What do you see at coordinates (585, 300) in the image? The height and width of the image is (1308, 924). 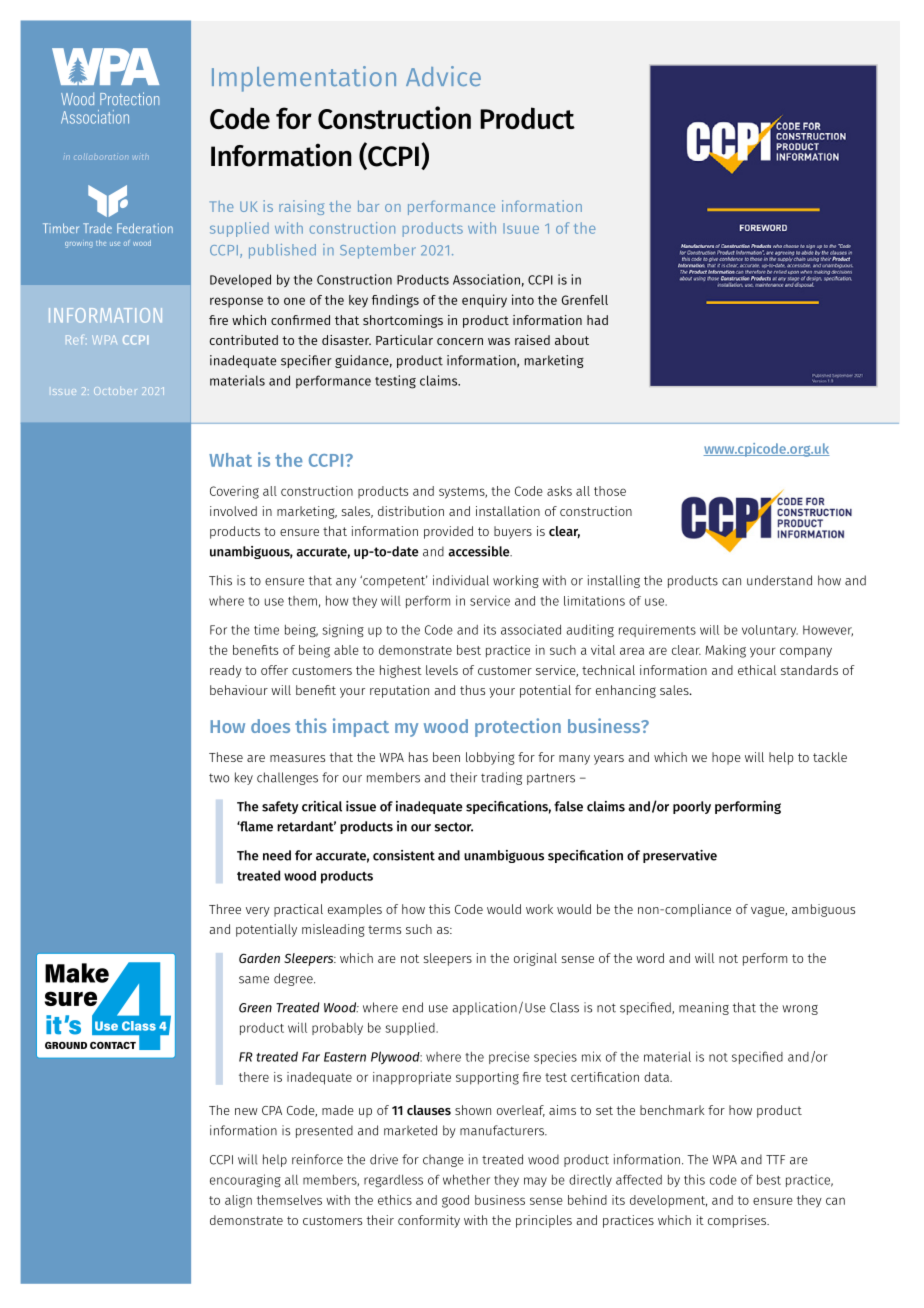 I see `Grenfell` at bounding box center [585, 300].
